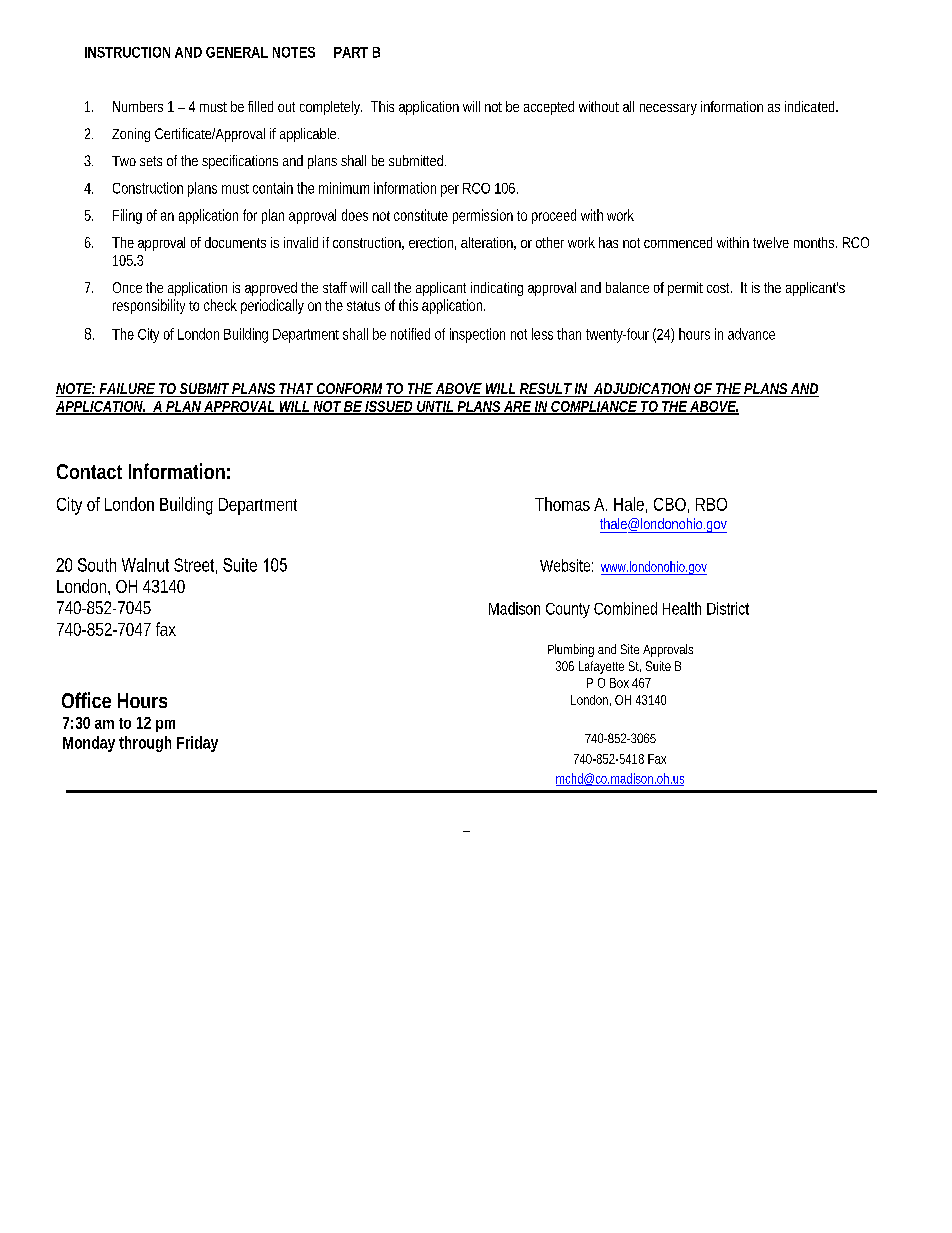 The image size is (952, 1233). Describe the element at coordinates (149, 306) in the screenshot. I see `responsibility` at that location.
